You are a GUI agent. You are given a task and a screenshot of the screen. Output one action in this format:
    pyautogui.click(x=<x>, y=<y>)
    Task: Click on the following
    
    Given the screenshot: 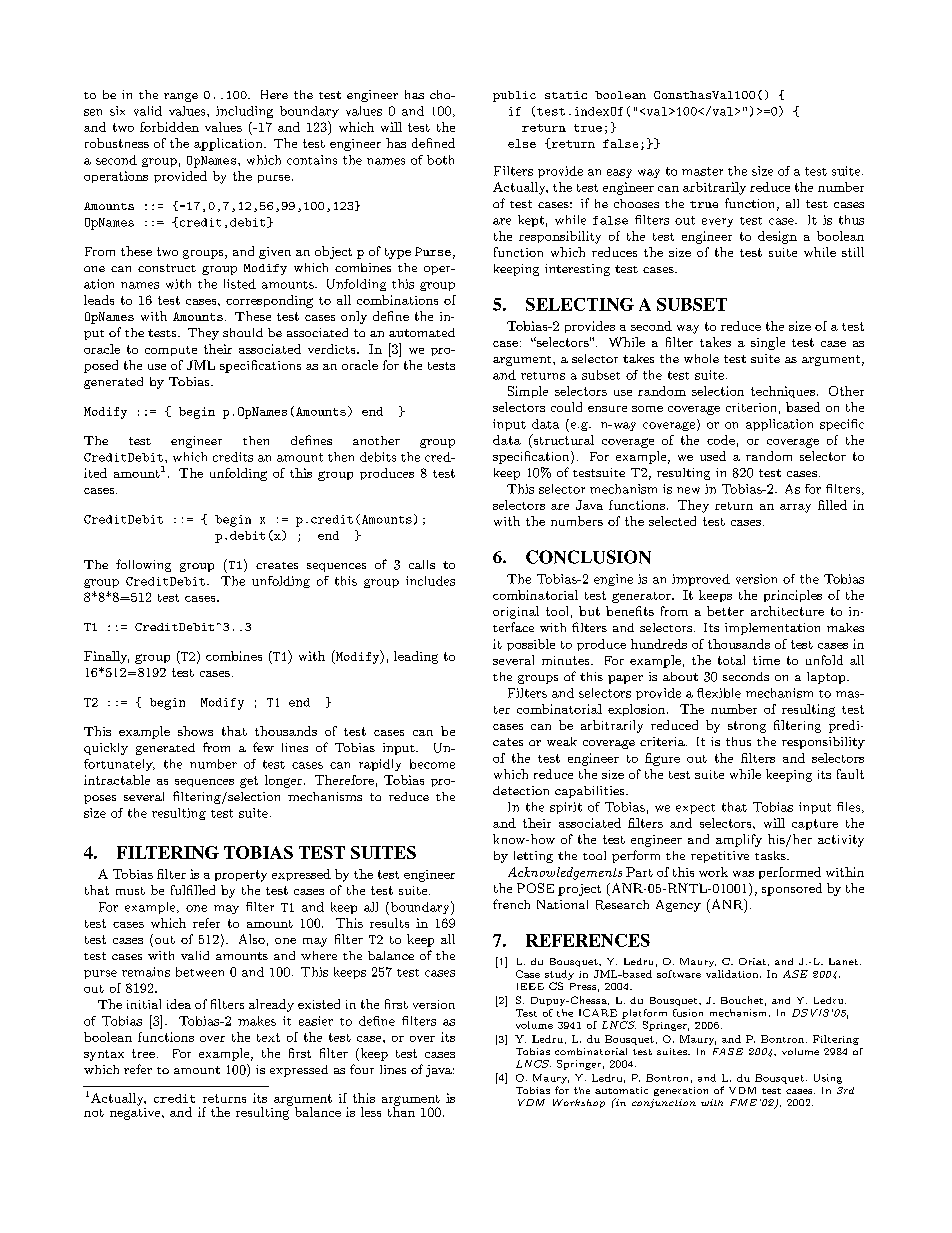 What is the action you would take?
    pyautogui.click(x=143, y=565)
